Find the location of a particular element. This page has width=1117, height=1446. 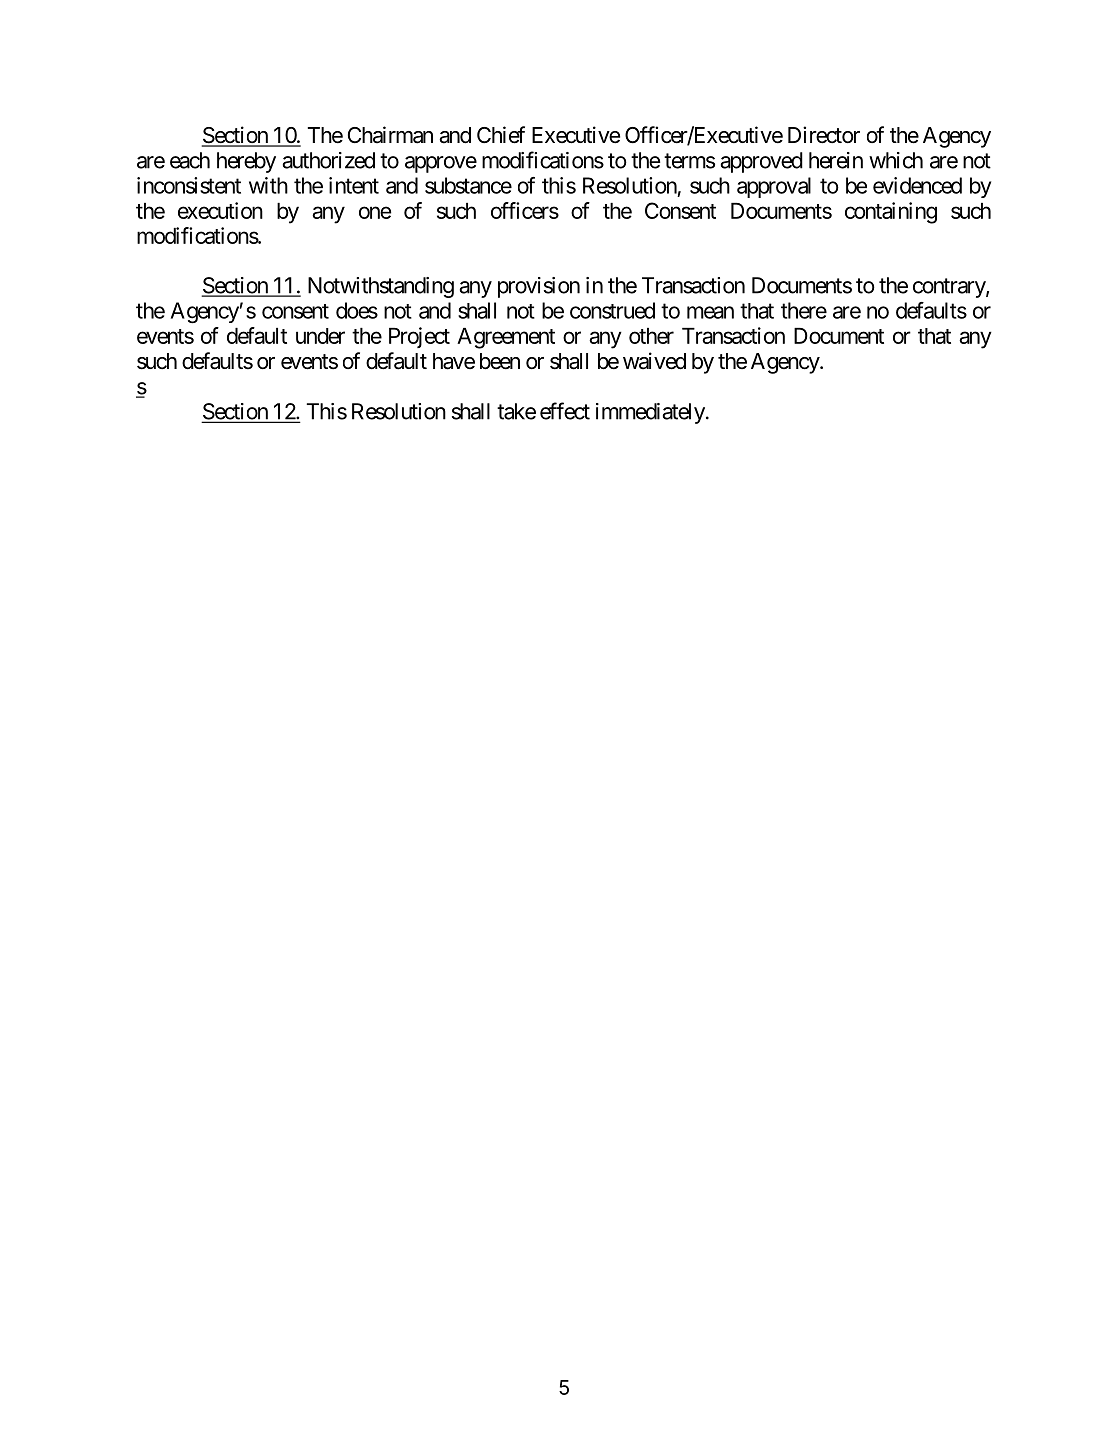

effect is located at coordinates (565, 411).
